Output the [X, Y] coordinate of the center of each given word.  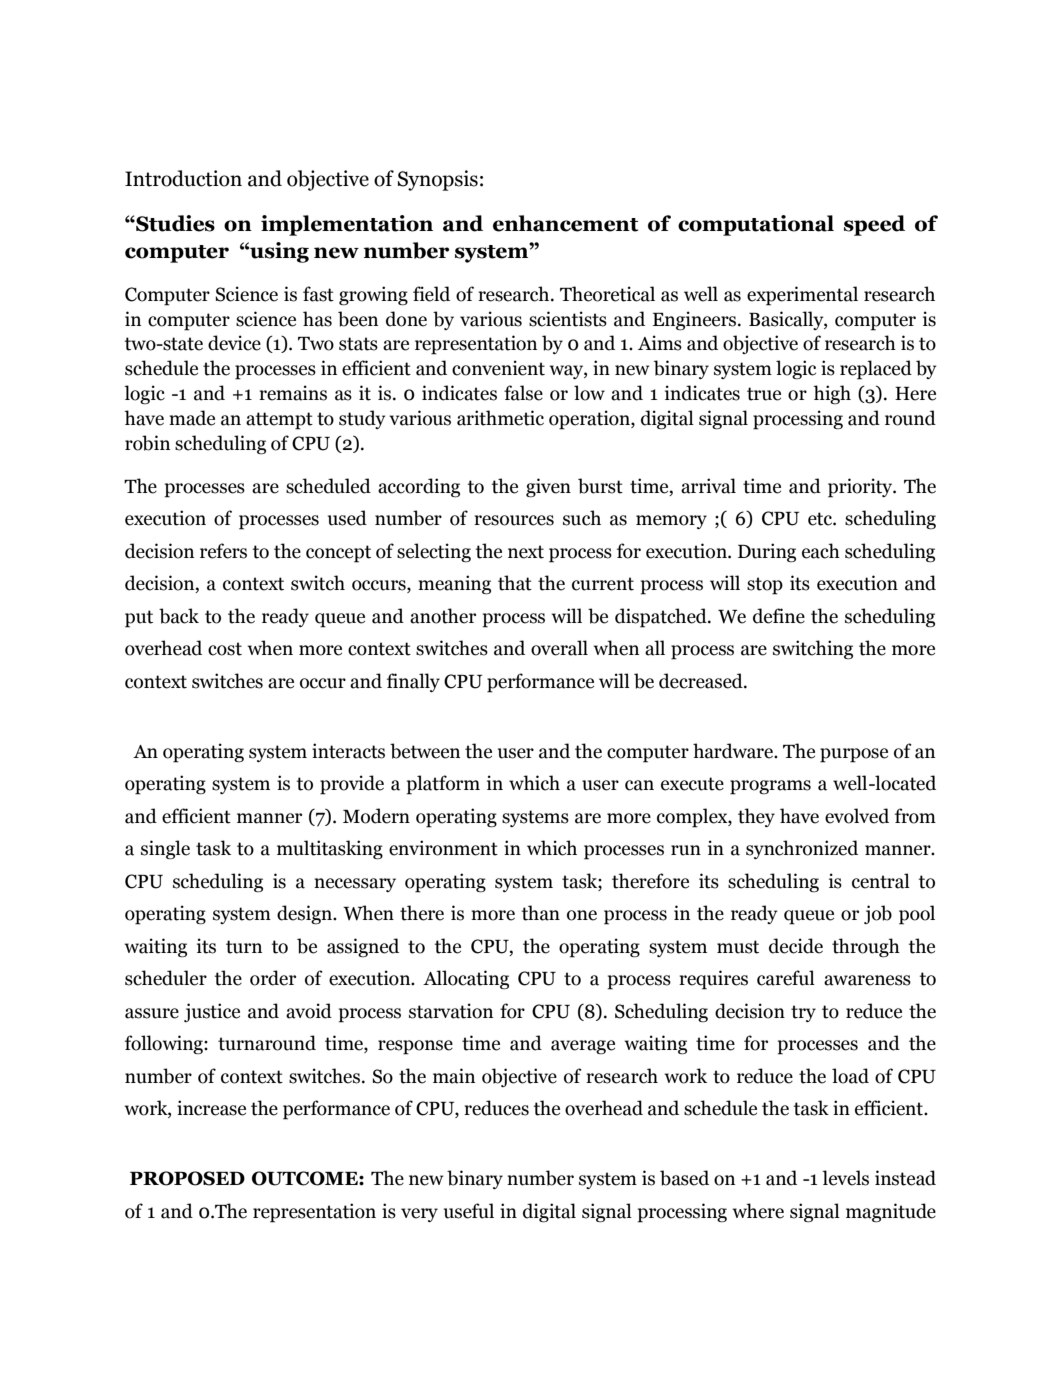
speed [874, 225]
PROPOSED [187, 1178]
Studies [174, 223]
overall [559, 648]
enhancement [565, 223]
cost [225, 649]
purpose [854, 755]
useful [469, 1211]
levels [845, 1178]
